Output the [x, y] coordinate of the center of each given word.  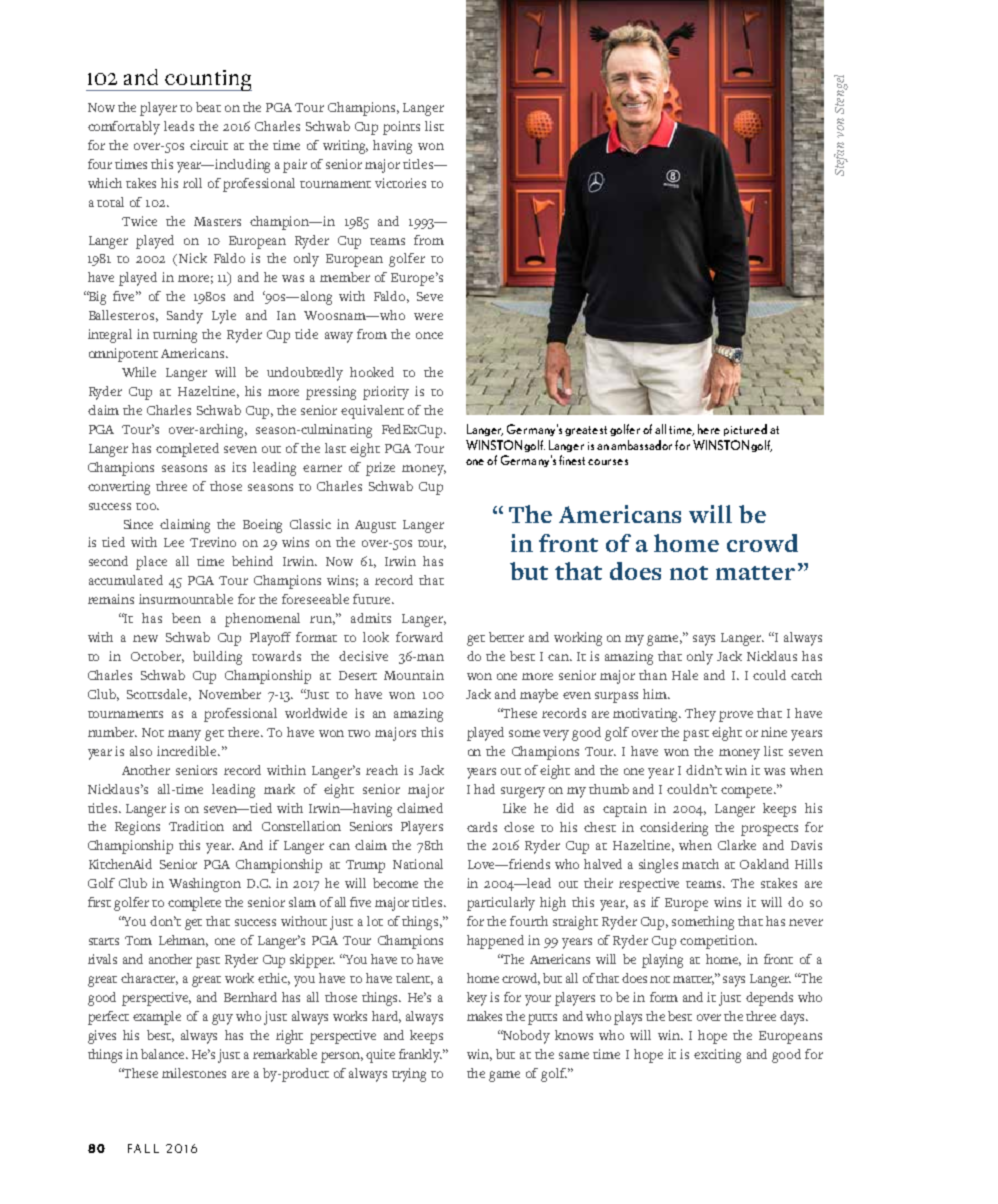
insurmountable [186, 599]
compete [748, 792]
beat [208, 107]
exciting [717, 1056]
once [429, 335]
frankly [420, 1056]
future [373, 599]
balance [164, 1054]
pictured [745, 430]
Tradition [196, 826]
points [401, 128]
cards [482, 827]
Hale [685, 675]
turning [175, 336]
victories [400, 183]
